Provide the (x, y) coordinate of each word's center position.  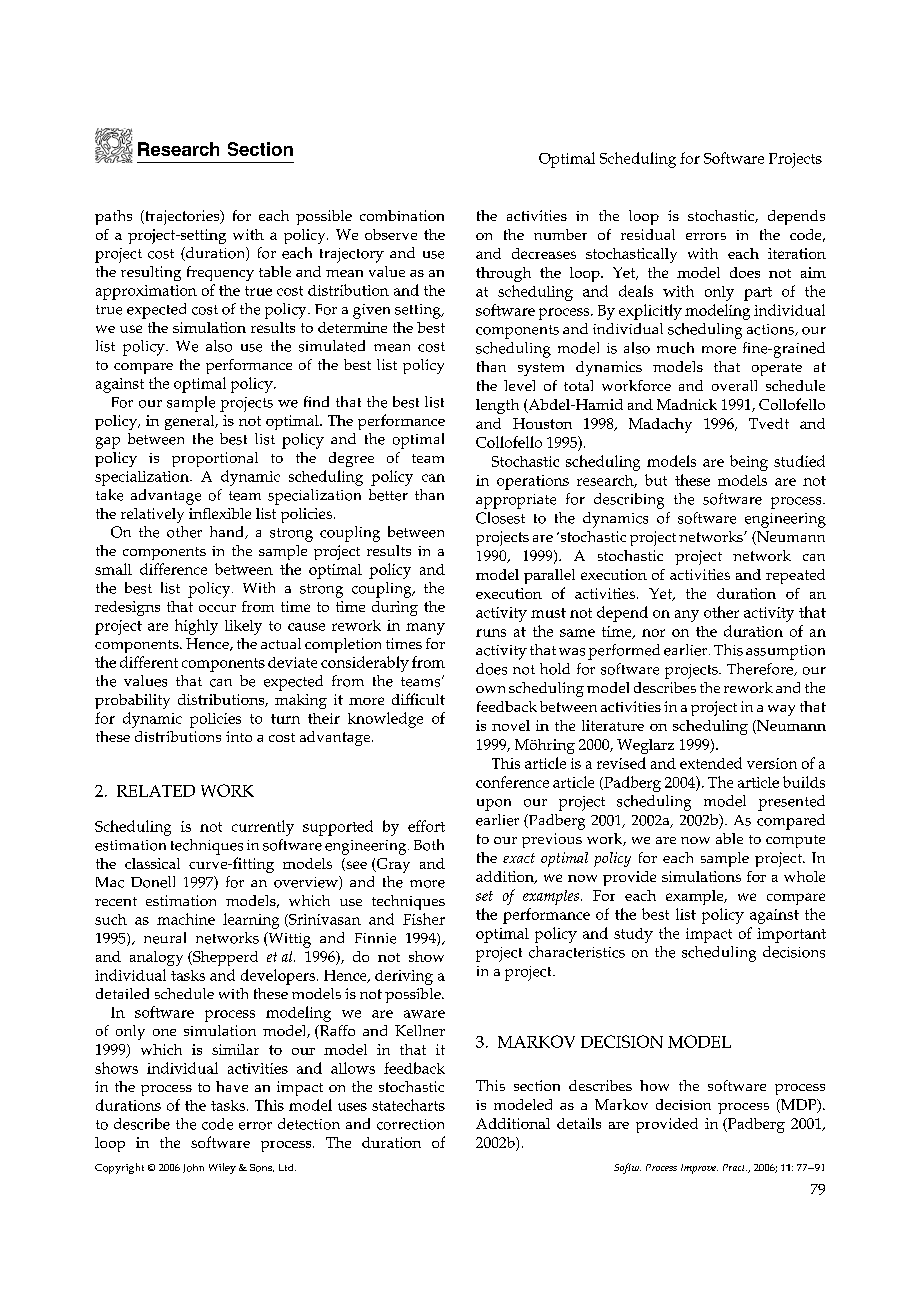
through (503, 274)
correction (410, 1124)
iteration (797, 253)
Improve (699, 1169)
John (193, 1168)
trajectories (182, 217)
